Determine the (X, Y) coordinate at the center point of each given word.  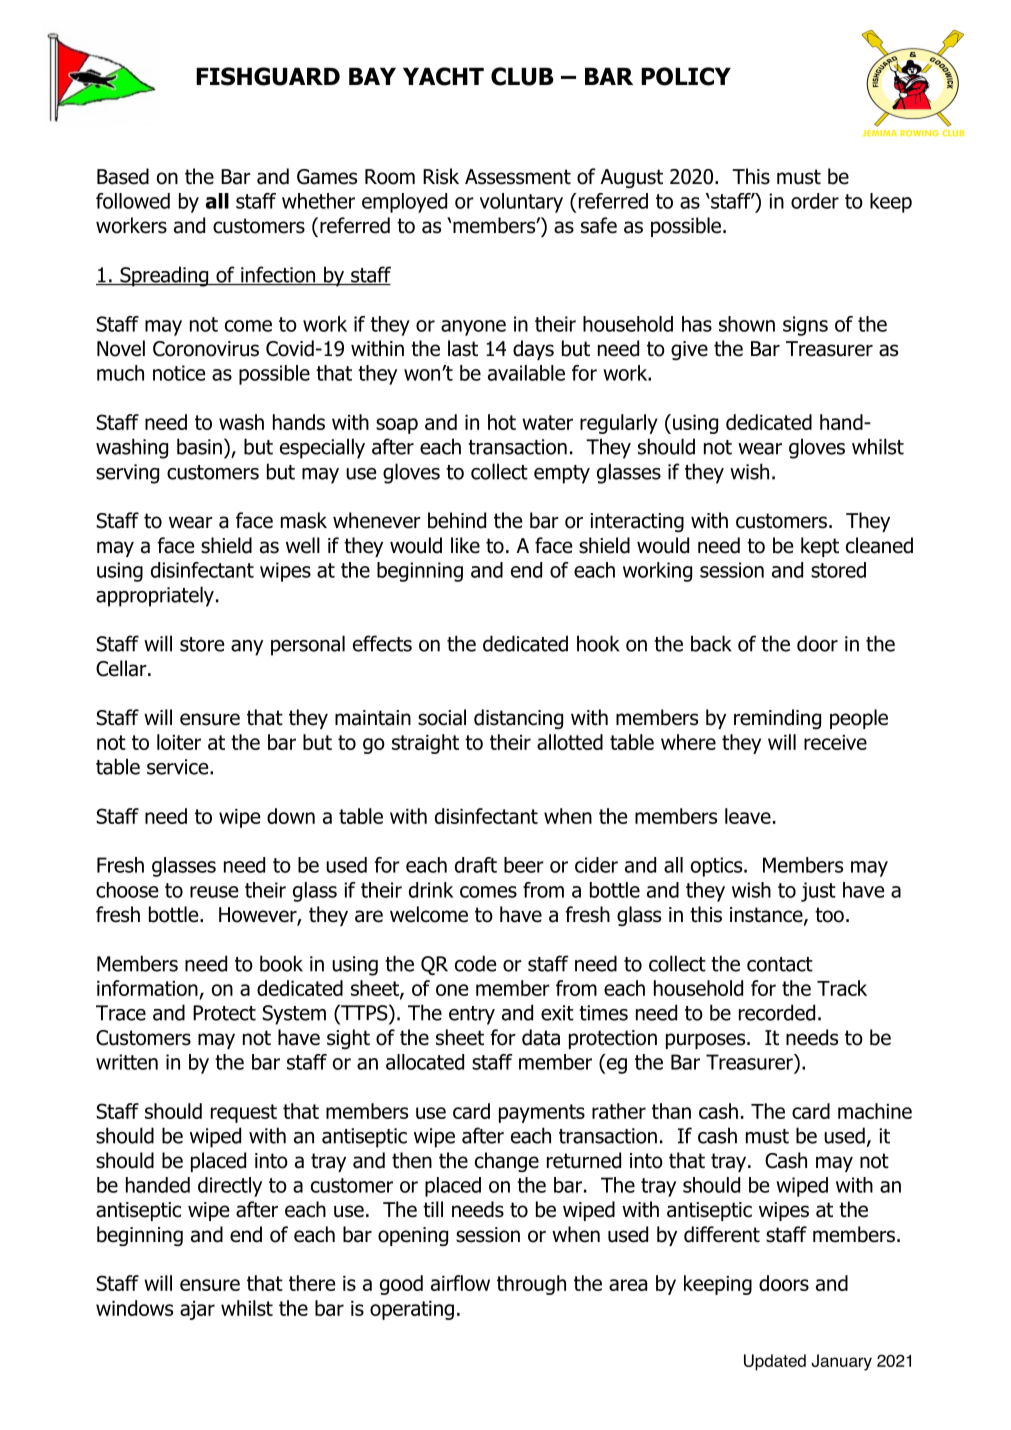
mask (304, 520)
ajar (197, 1310)
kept (820, 547)
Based (123, 176)
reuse (214, 892)
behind (457, 520)
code (475, 963)
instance (767, 916)
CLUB (522, 76)
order (815, 201)
